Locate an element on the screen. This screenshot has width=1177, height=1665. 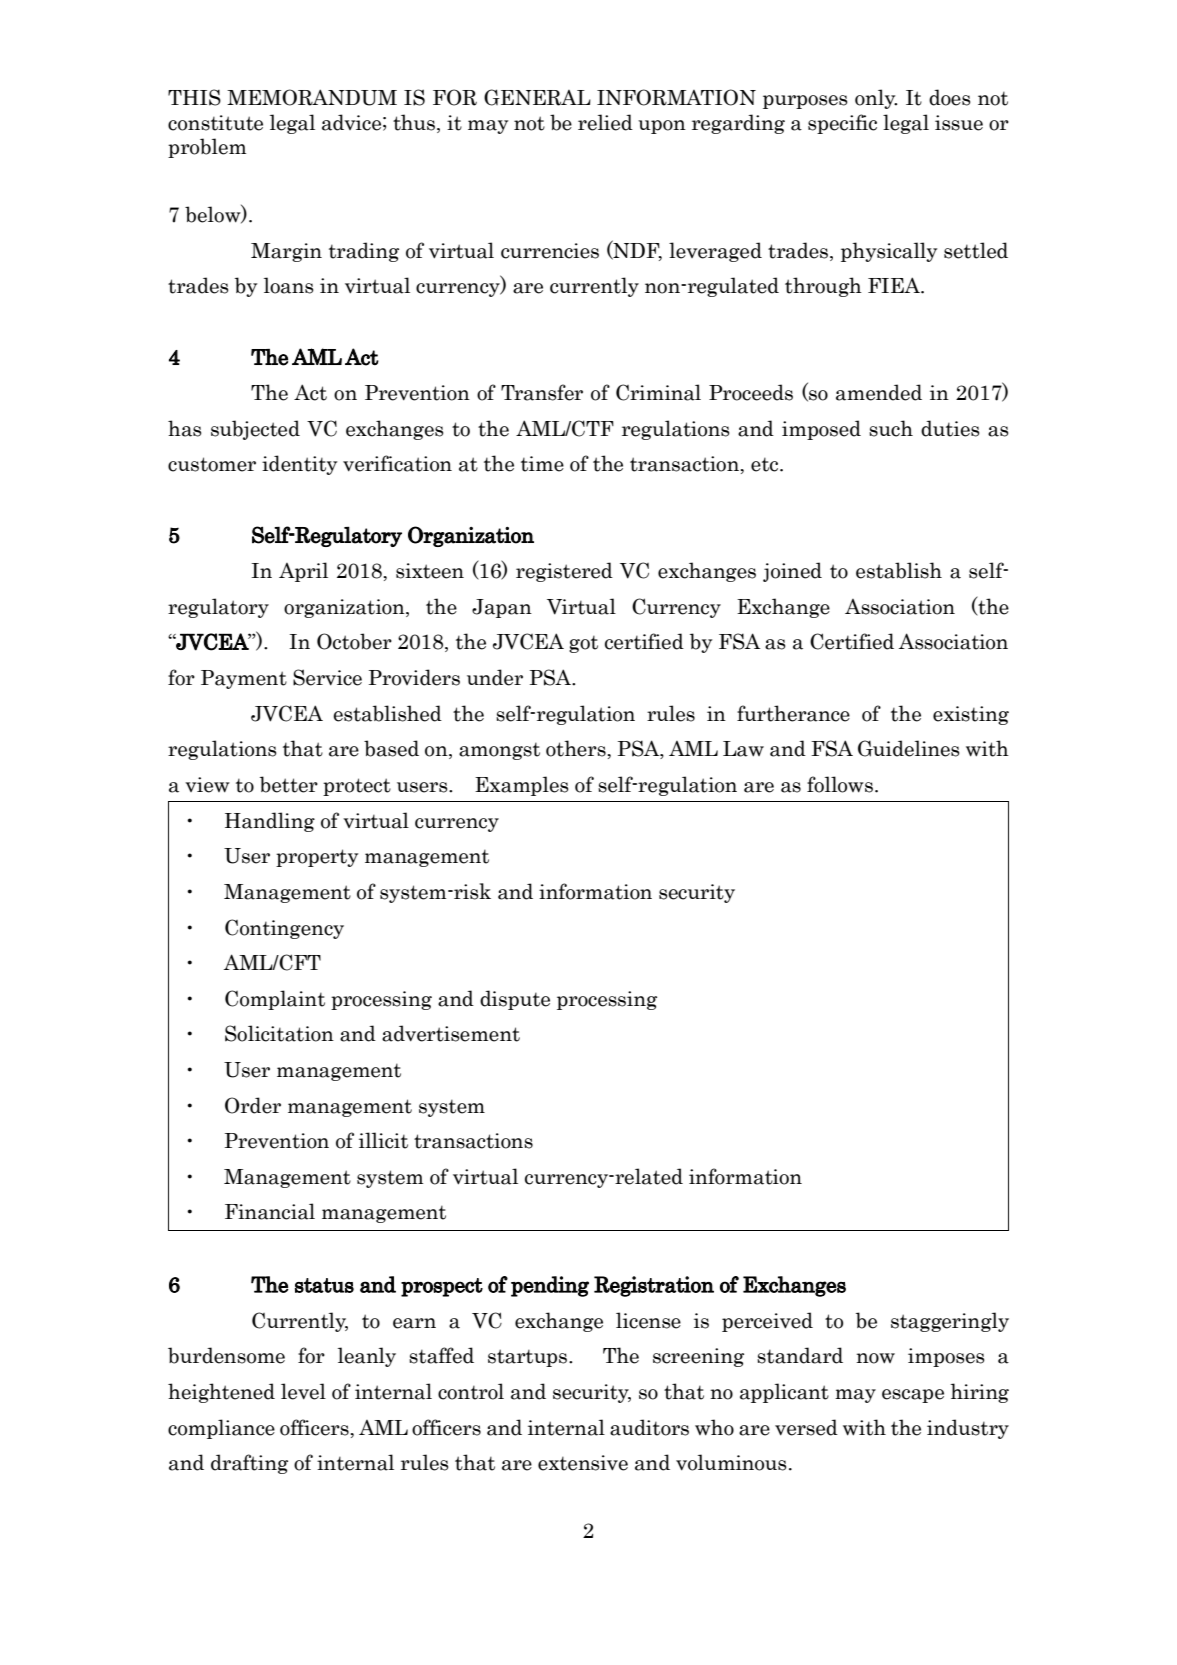
better is located at coordinates (289, 784).
